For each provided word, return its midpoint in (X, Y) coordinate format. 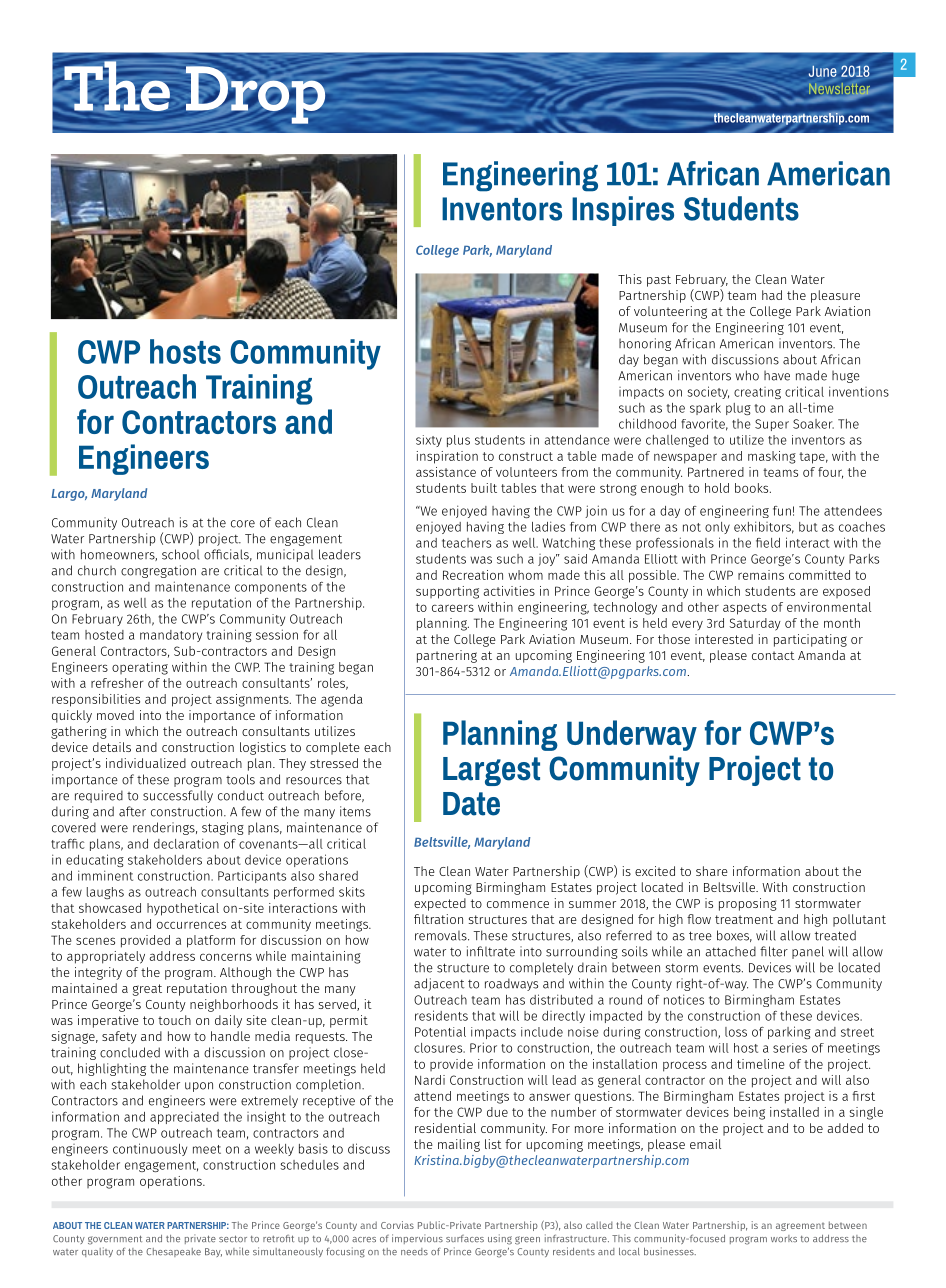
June (823, 71)
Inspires (623, 211)
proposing (748, 904)
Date (471, 804)
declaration (186, 843)
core (243, 524)
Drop (255, 95)
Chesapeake (173, 1252)
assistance (446, 472)
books (753, 488)
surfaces (465, 1239)
